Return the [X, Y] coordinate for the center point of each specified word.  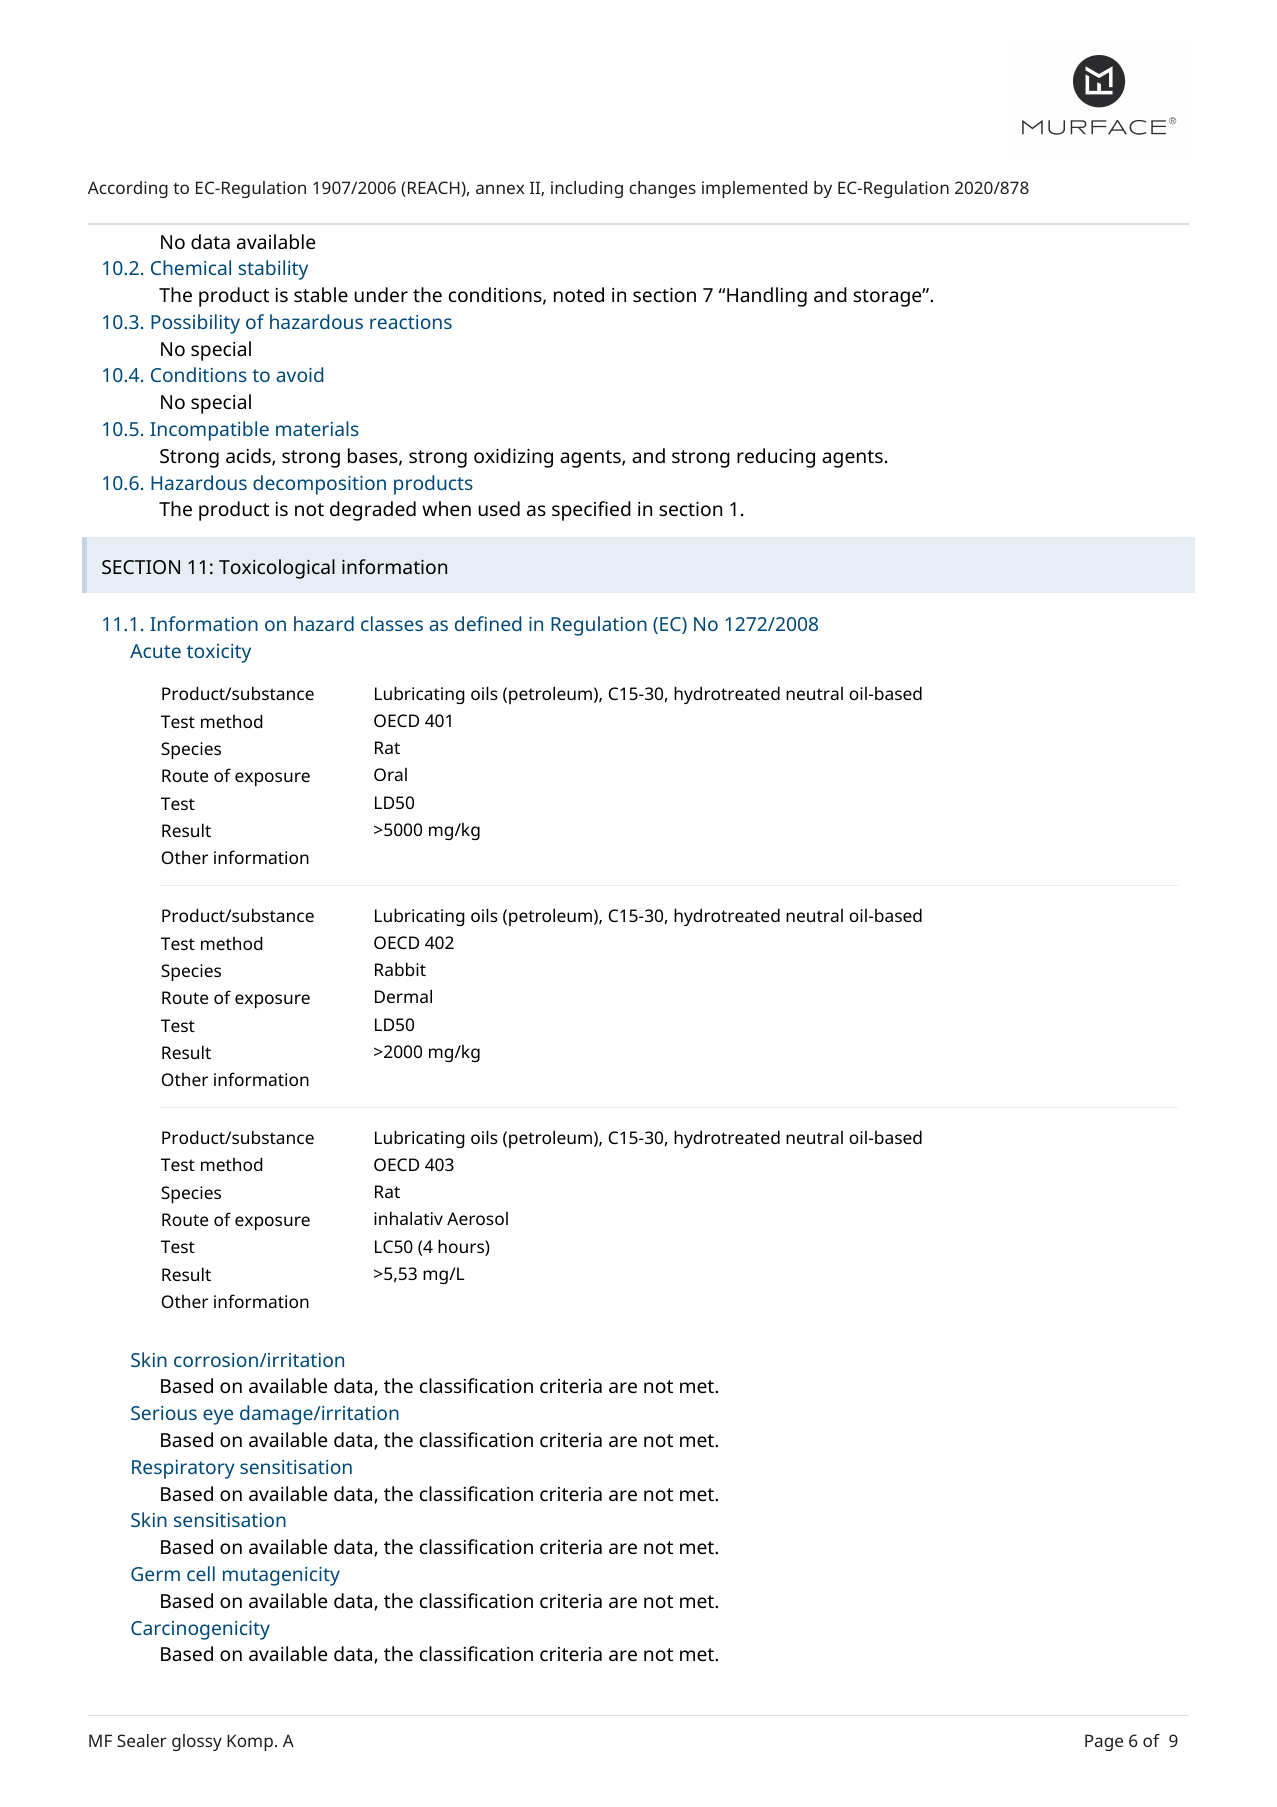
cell [201, 1573]
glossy [197, 1742]
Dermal [403, 996]
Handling [767, 297]
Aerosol [477, 1218]
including [587, 189]
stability [273, 270]
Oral [390, 774]
